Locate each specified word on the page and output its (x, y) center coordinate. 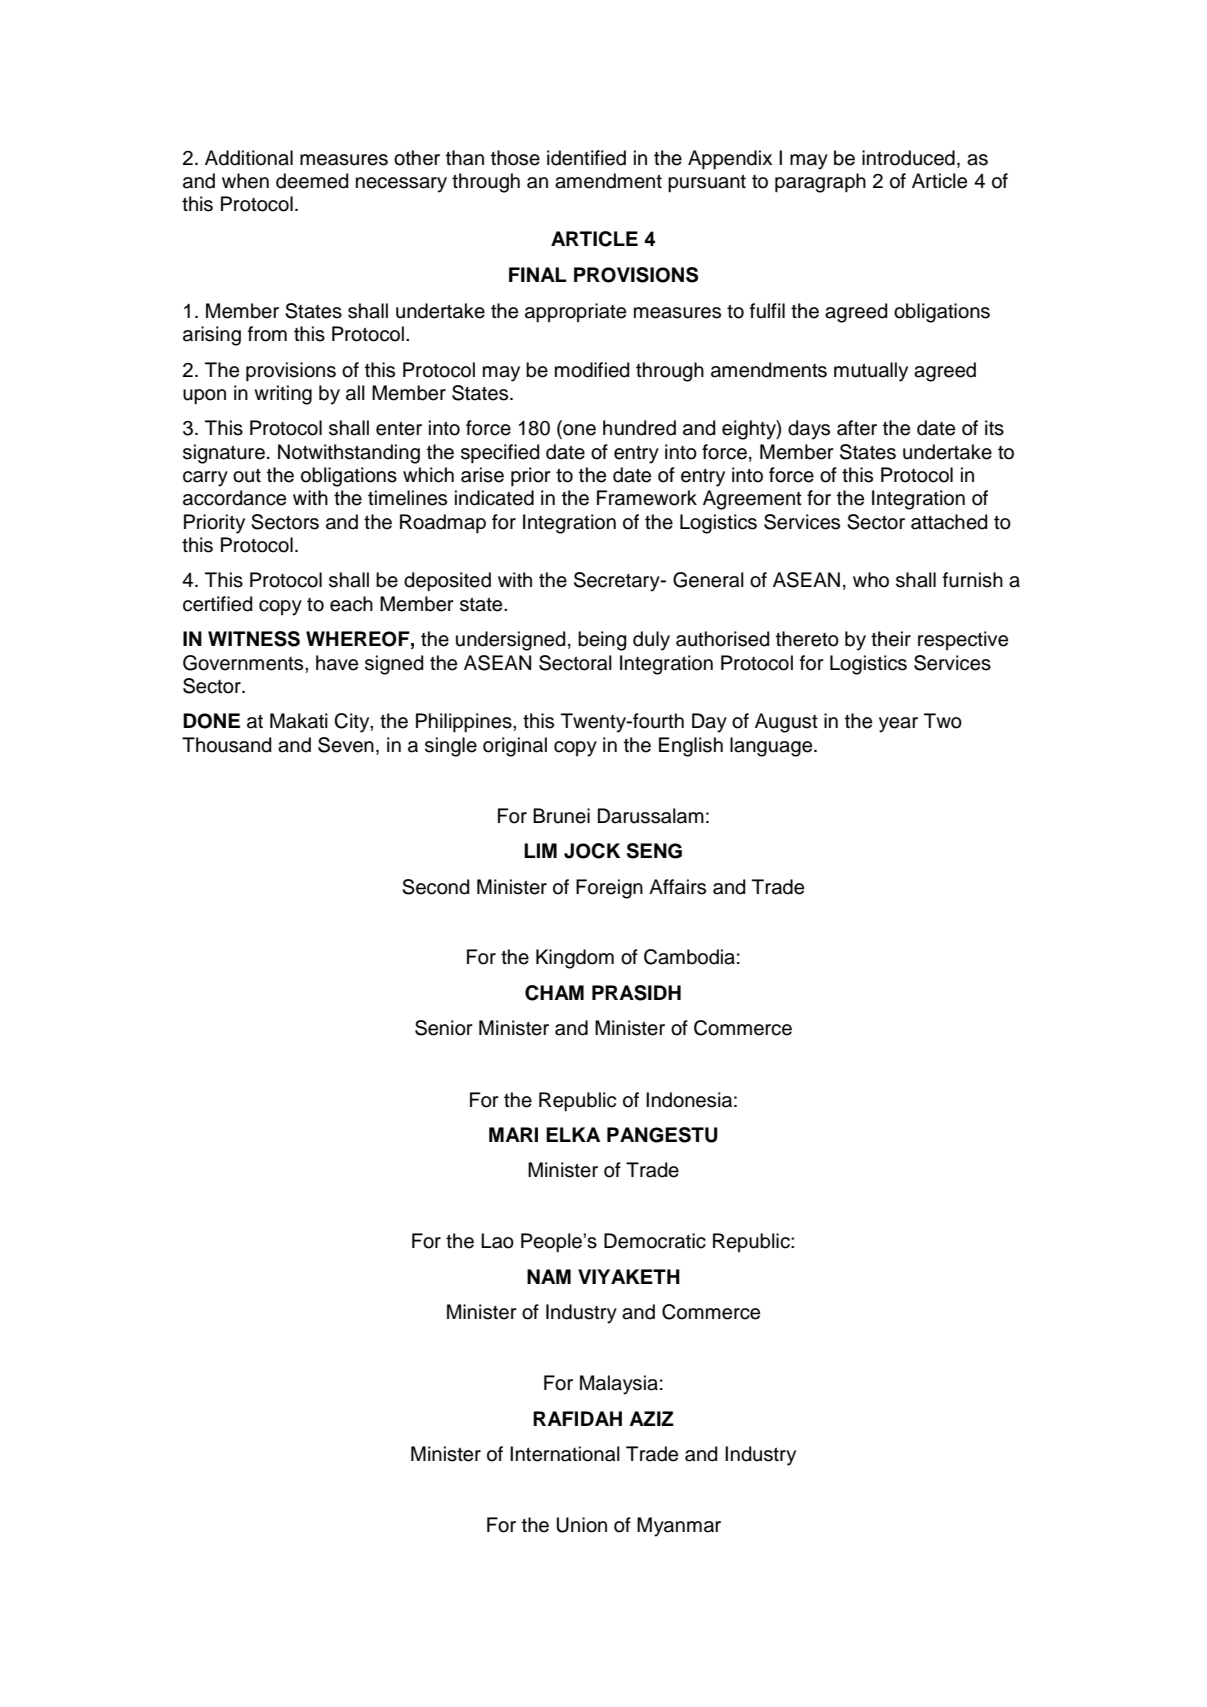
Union (581, 1525)
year (898, 725)
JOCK (592, 851)
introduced (908, 158)
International (565, 1454)
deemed (312, 181)
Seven (346, 745)
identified (586, 158)
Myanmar (679, 1527)
